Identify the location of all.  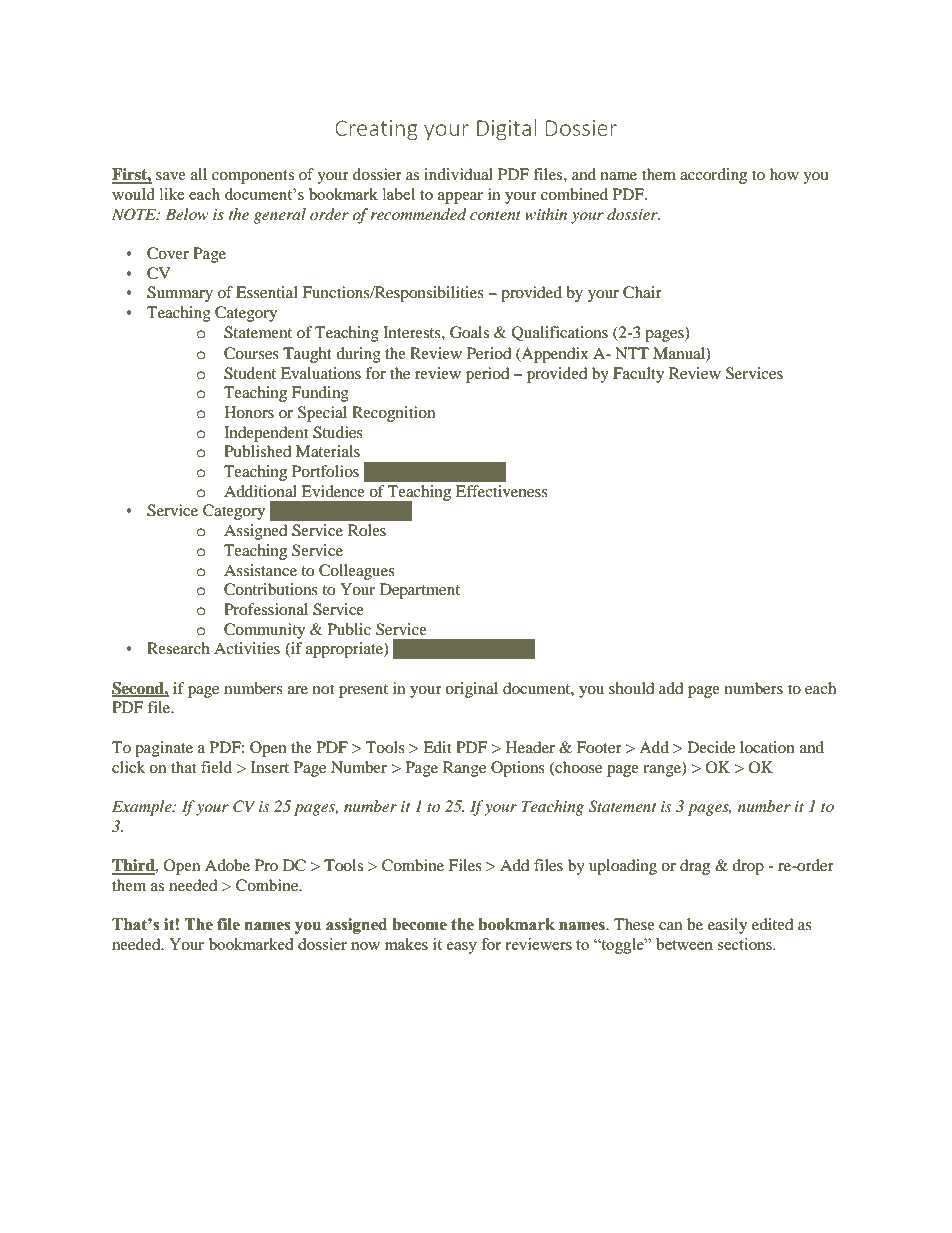
(199, 174).
